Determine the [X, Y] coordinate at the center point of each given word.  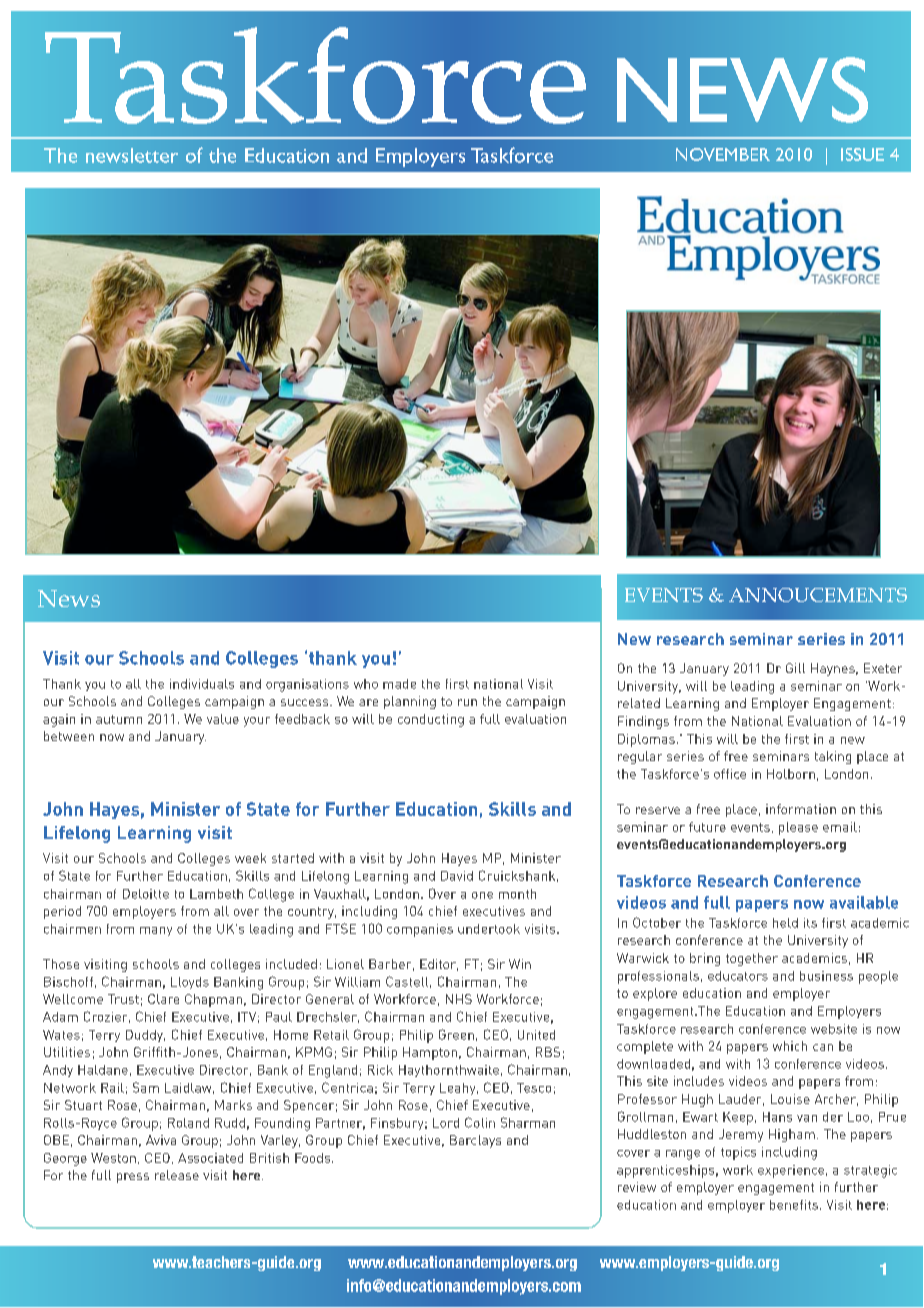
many [156, 931]
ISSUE [862, 154]
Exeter [883, 668]
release [177, 1175]
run [467, 702]
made [399, 684]
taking [833, 757]
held [785, 923]
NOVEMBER [723, 154]
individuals [202, 684]
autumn [119, 719]
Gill [795, 668]
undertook [489, 929]
